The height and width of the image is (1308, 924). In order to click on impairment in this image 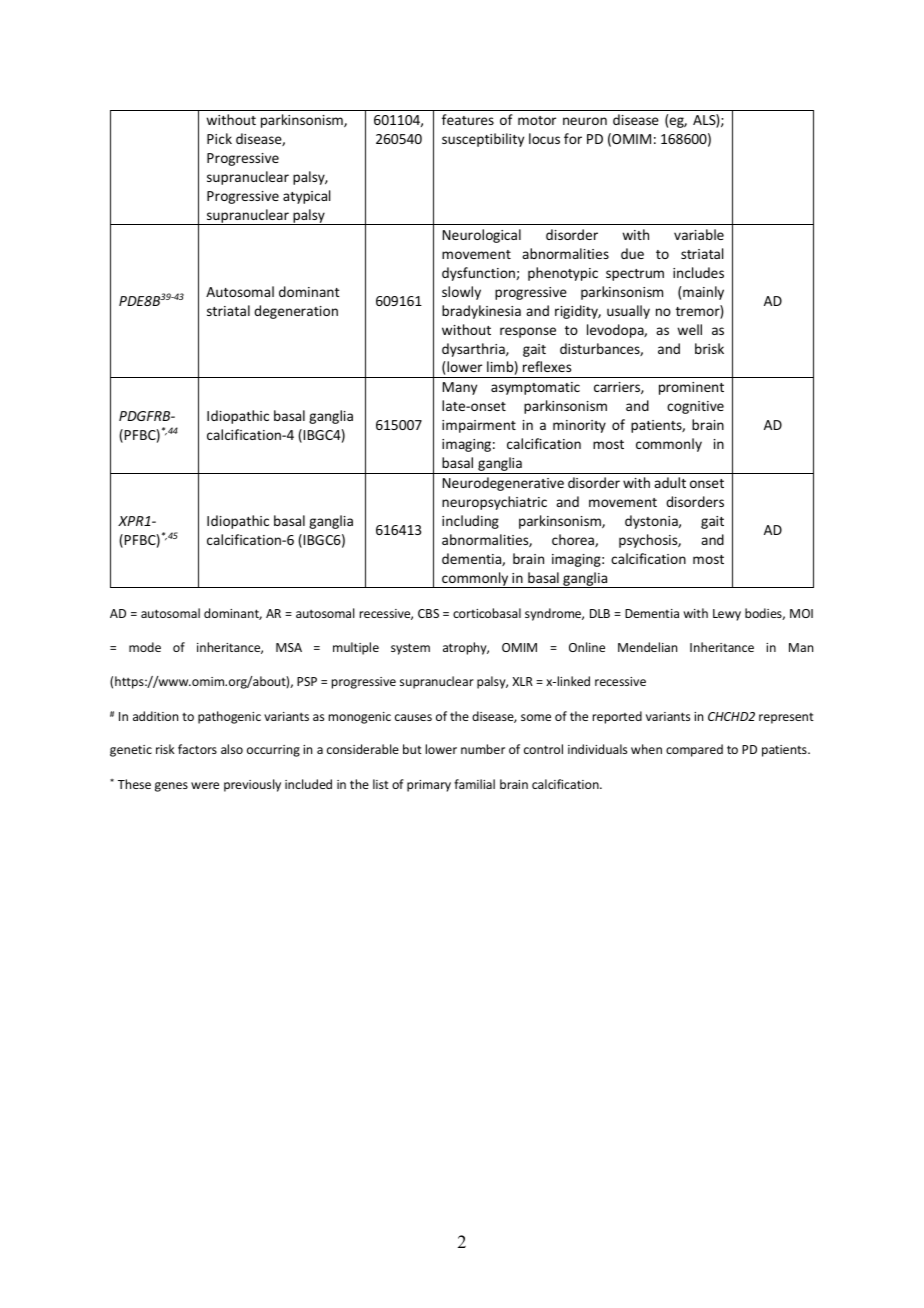, I will do `click(479, 426)`.
